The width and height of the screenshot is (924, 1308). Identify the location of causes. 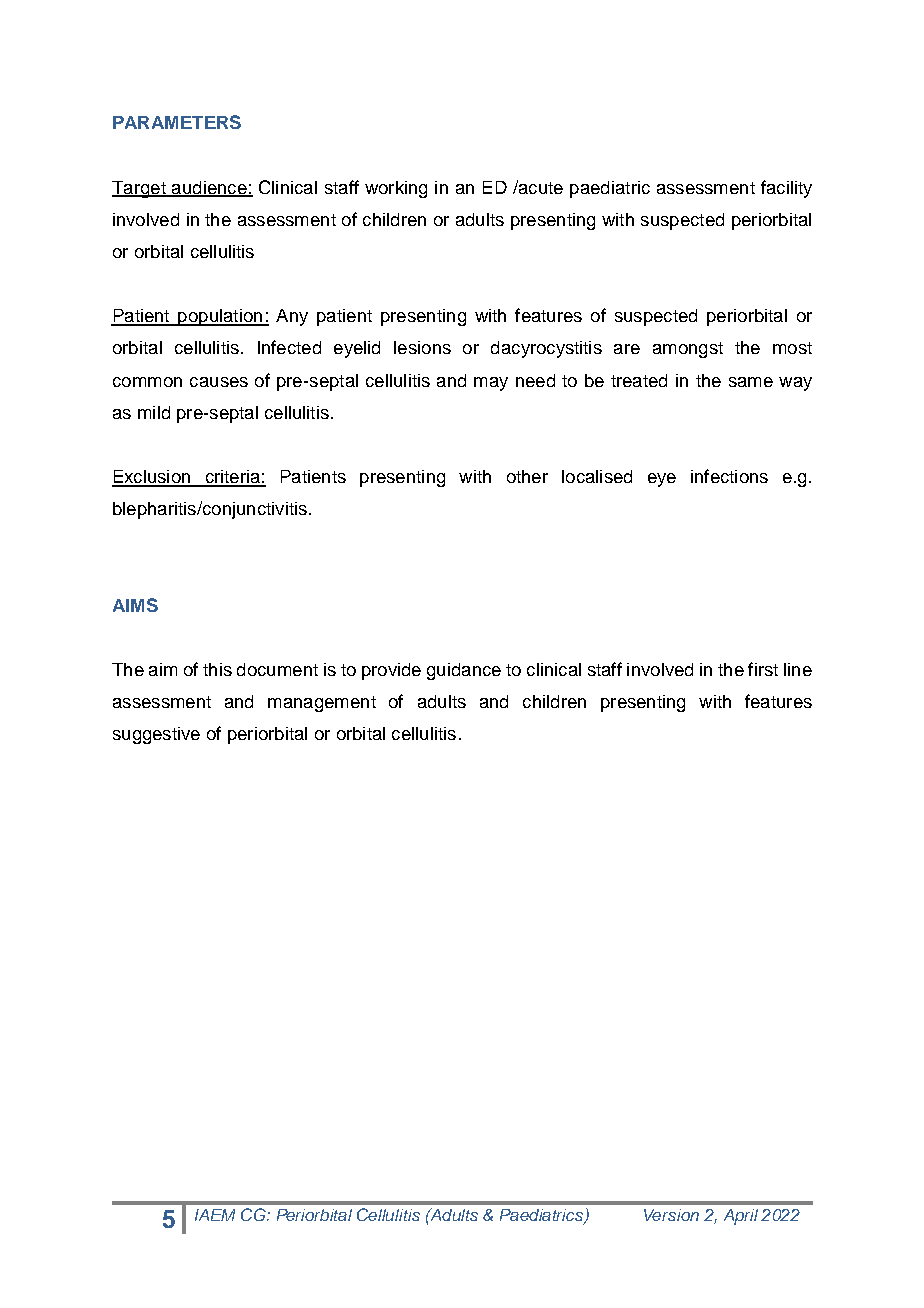
(219, 382).
